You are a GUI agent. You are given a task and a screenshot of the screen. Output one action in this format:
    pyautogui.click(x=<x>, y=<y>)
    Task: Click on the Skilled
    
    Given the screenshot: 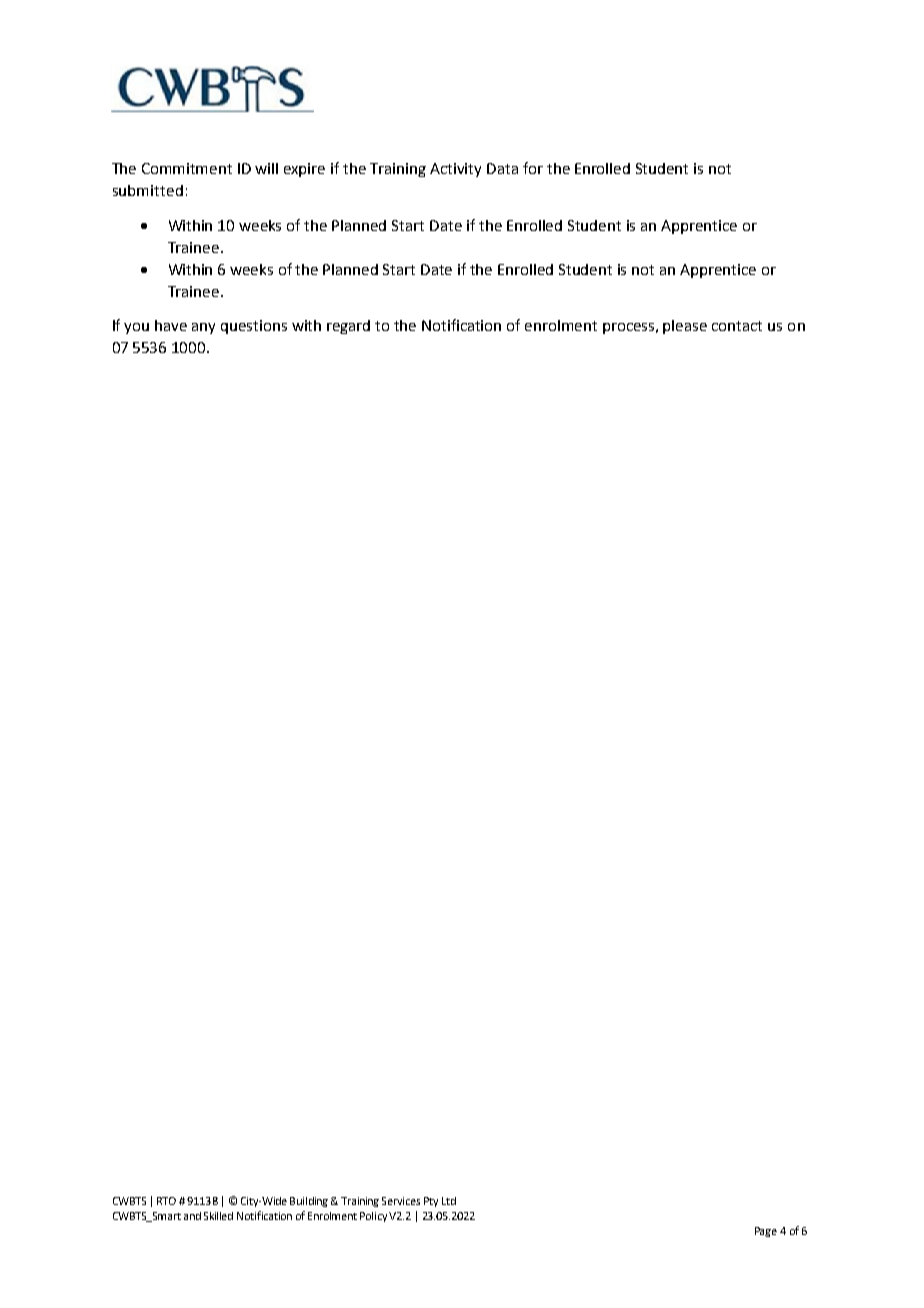 What is the action you would take?
    pyautogui.click(x=218, y=1216)
